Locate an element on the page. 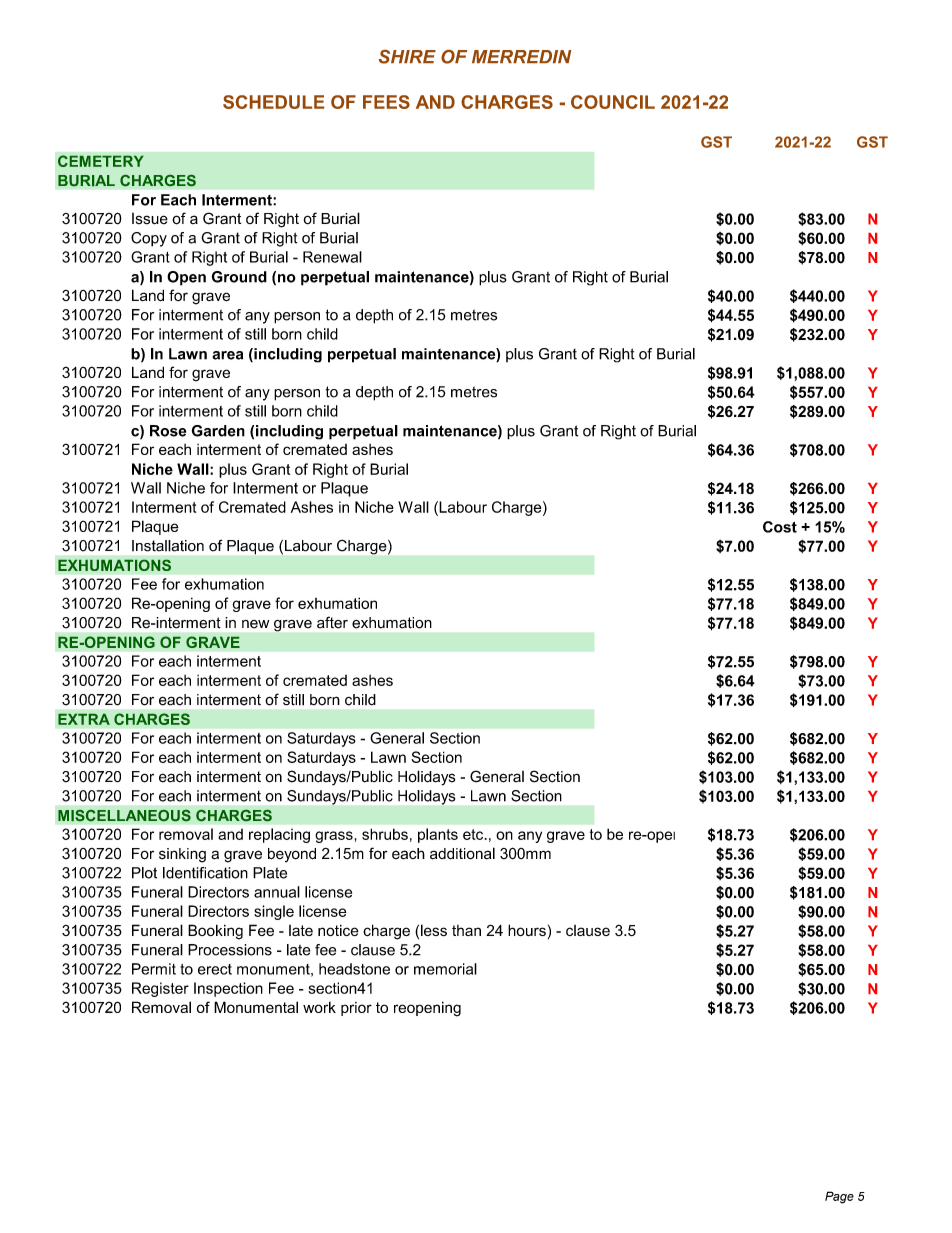  MISCELLANEOUS is located at coordinates (124, 815).
